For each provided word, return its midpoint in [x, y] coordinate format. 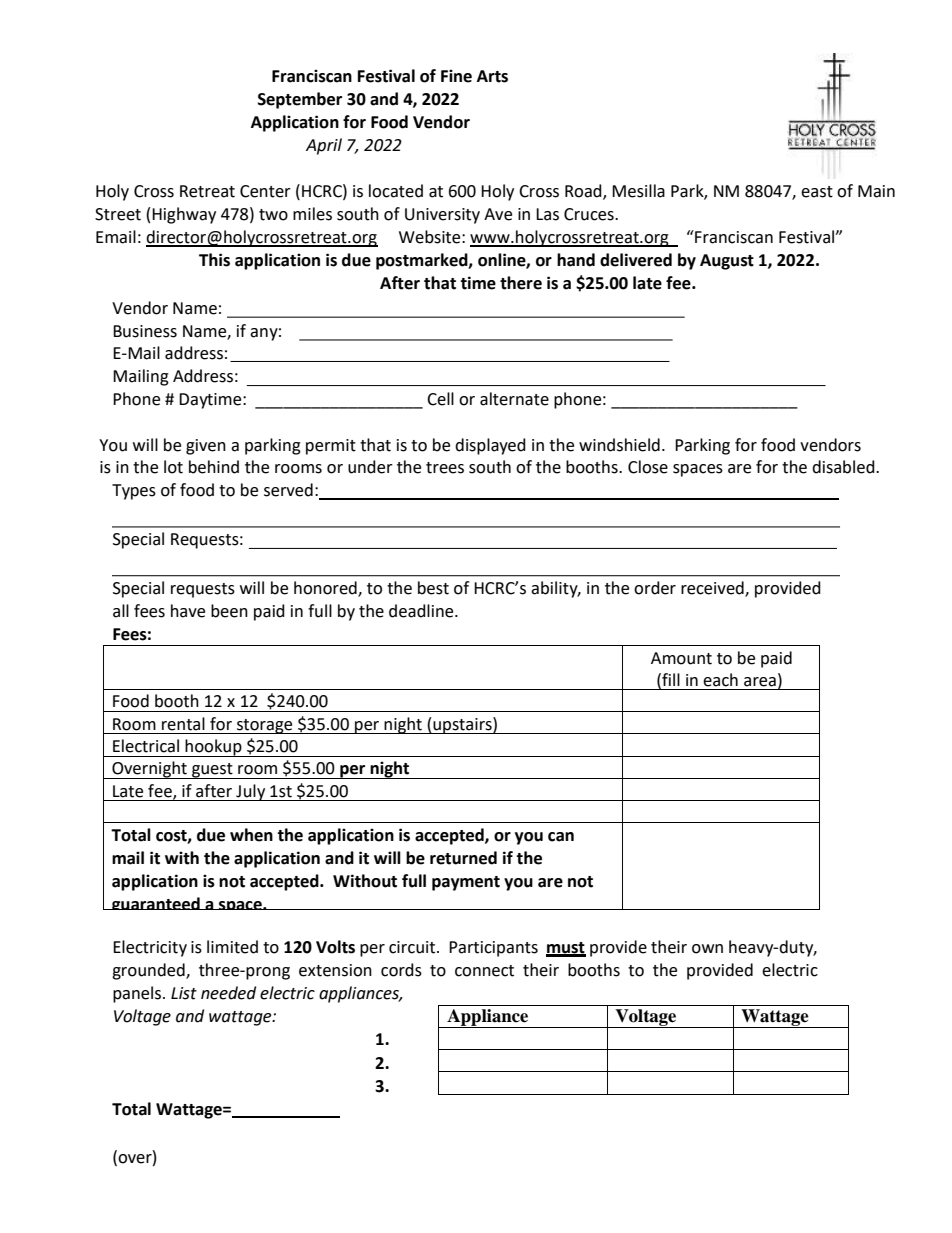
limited [232, 947]
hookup [214, 748]
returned [463, 858]
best [433, 588]
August [727, 262]
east [817, 192]
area [760, 682]
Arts [492, 76]
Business [145, 331]
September [300, 100]
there [521, 283]
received [713, 589]
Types [134, 492]
